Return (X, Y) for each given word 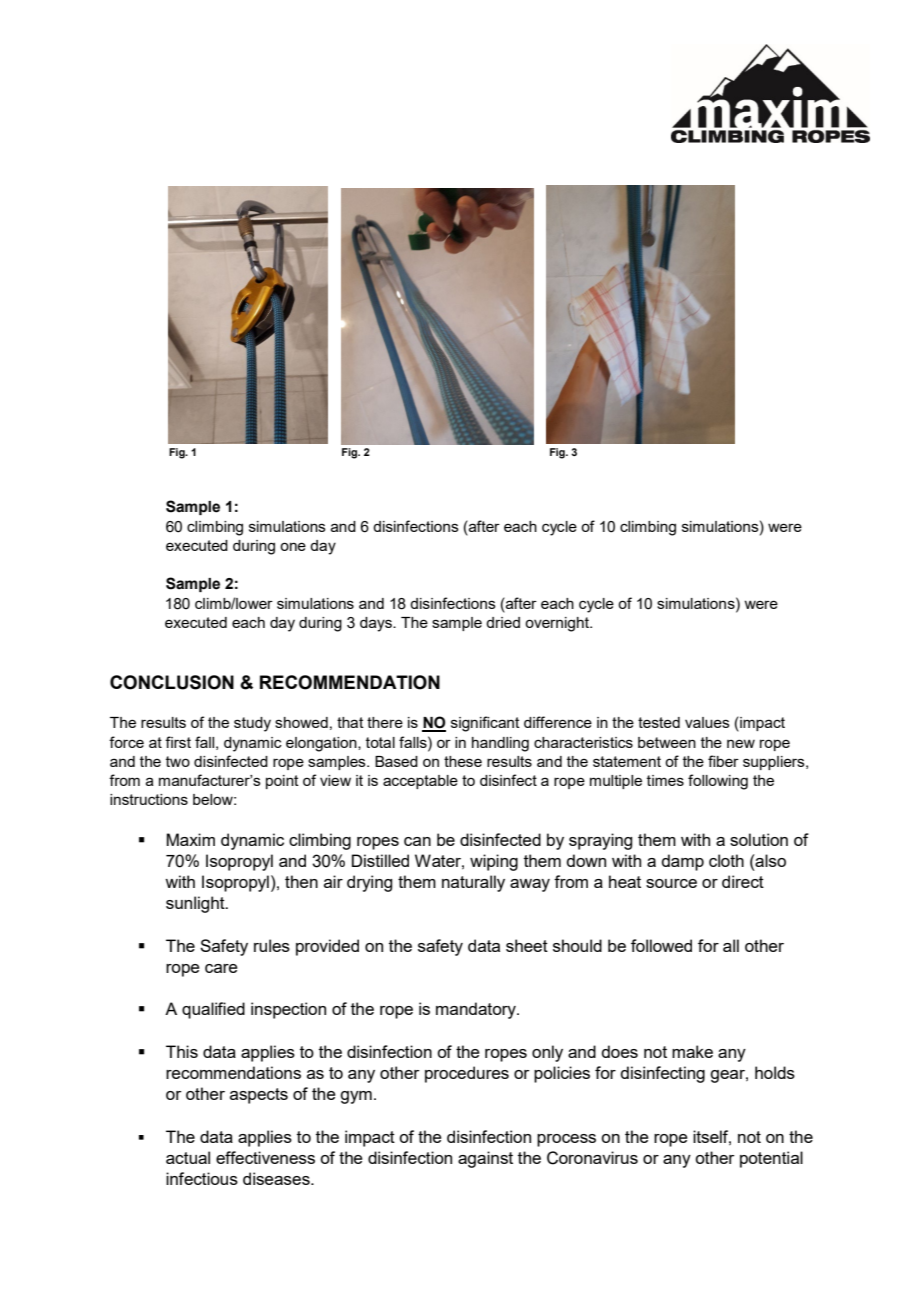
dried (503, 622)
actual (188, 1157)
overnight (558, 624)
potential (771, 1159)
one (293, 546)
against (485, 1159)
